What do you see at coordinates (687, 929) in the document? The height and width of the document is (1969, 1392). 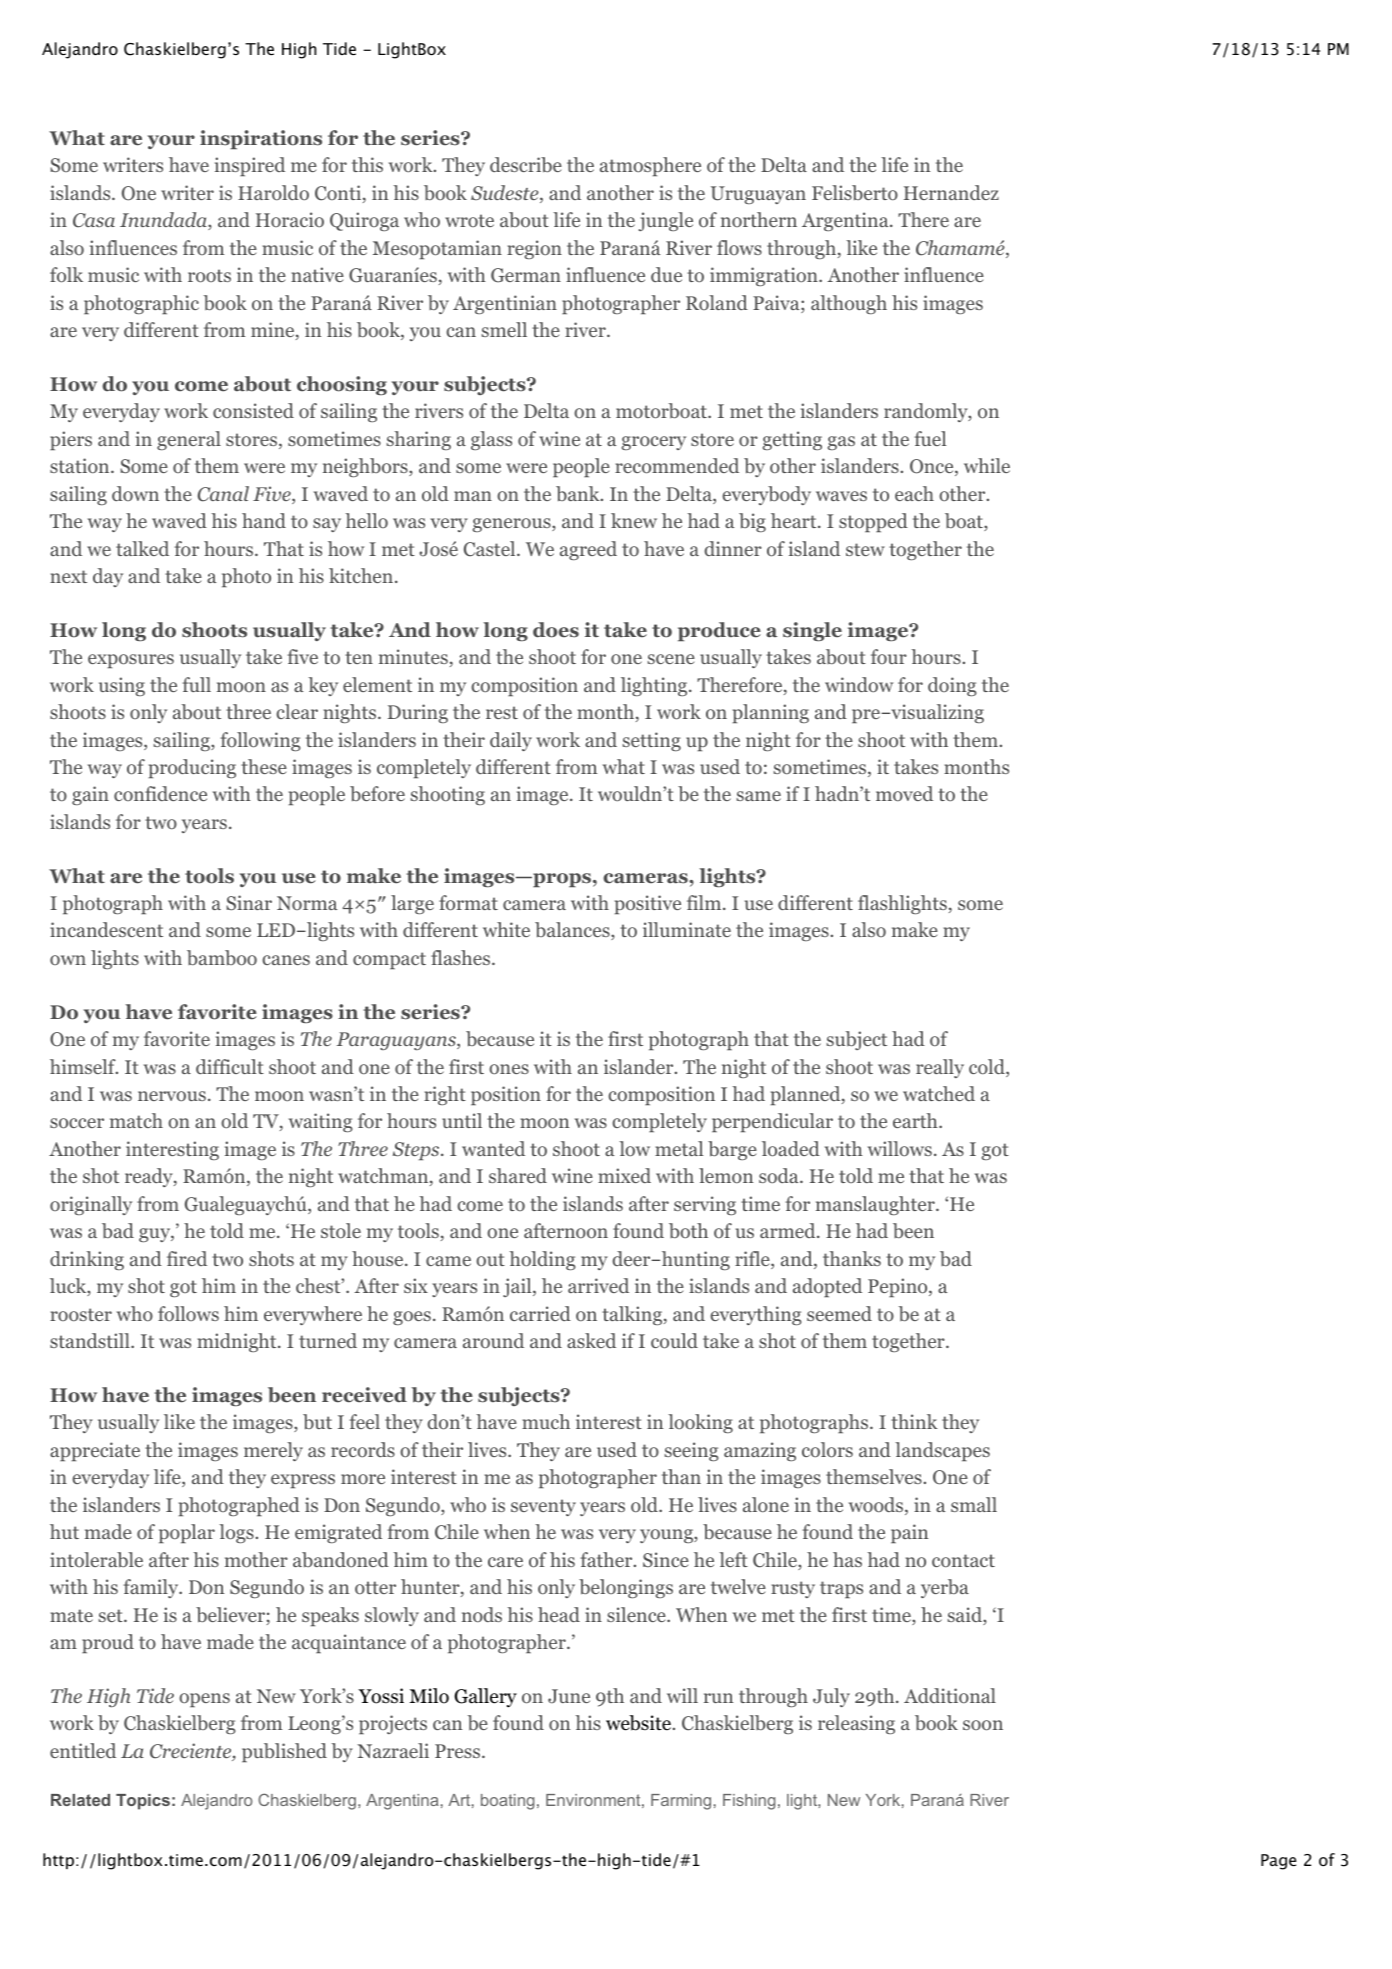 I see `illuminate` at bounding box center [687, 929].
